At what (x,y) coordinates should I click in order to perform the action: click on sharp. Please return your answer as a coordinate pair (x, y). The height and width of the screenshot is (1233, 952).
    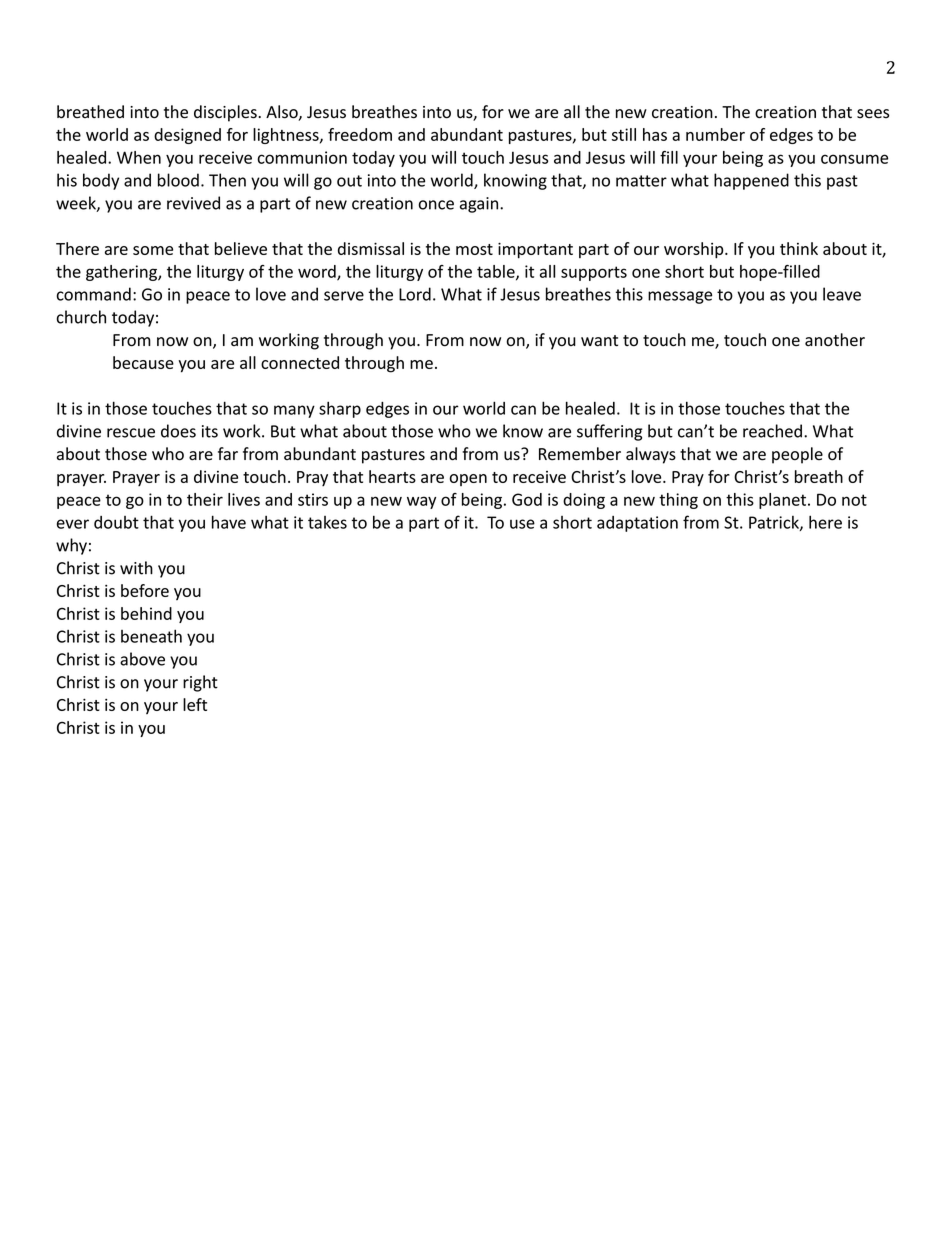
    Looking at the image, I should click on (340, 409).
